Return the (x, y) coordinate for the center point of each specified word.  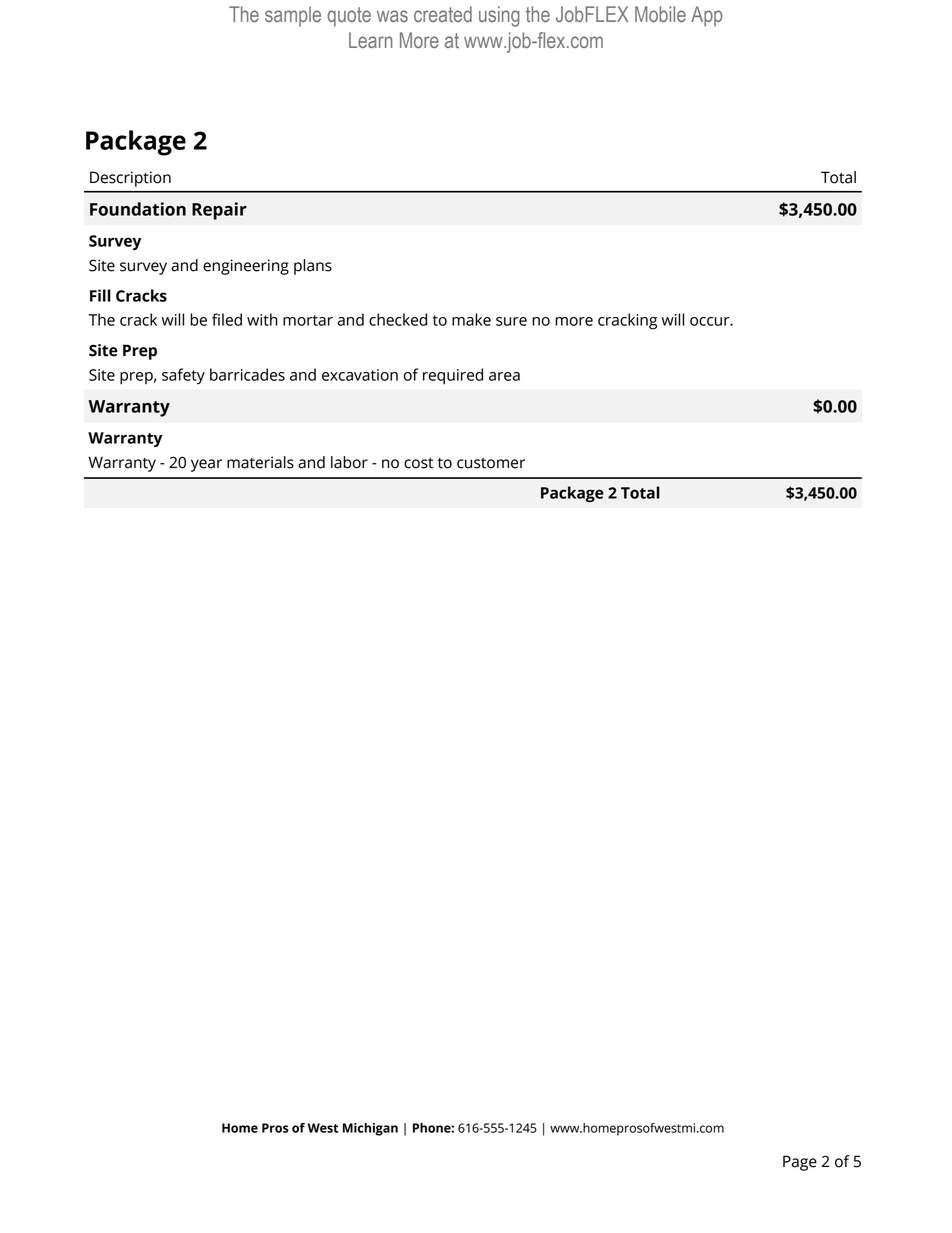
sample (293, 16)
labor (349, 462)
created (443, 14)
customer (491, 463)
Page (800, 1163)
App (706, 16)
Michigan (370, 1129)
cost (418, 463)
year (206, 465)
